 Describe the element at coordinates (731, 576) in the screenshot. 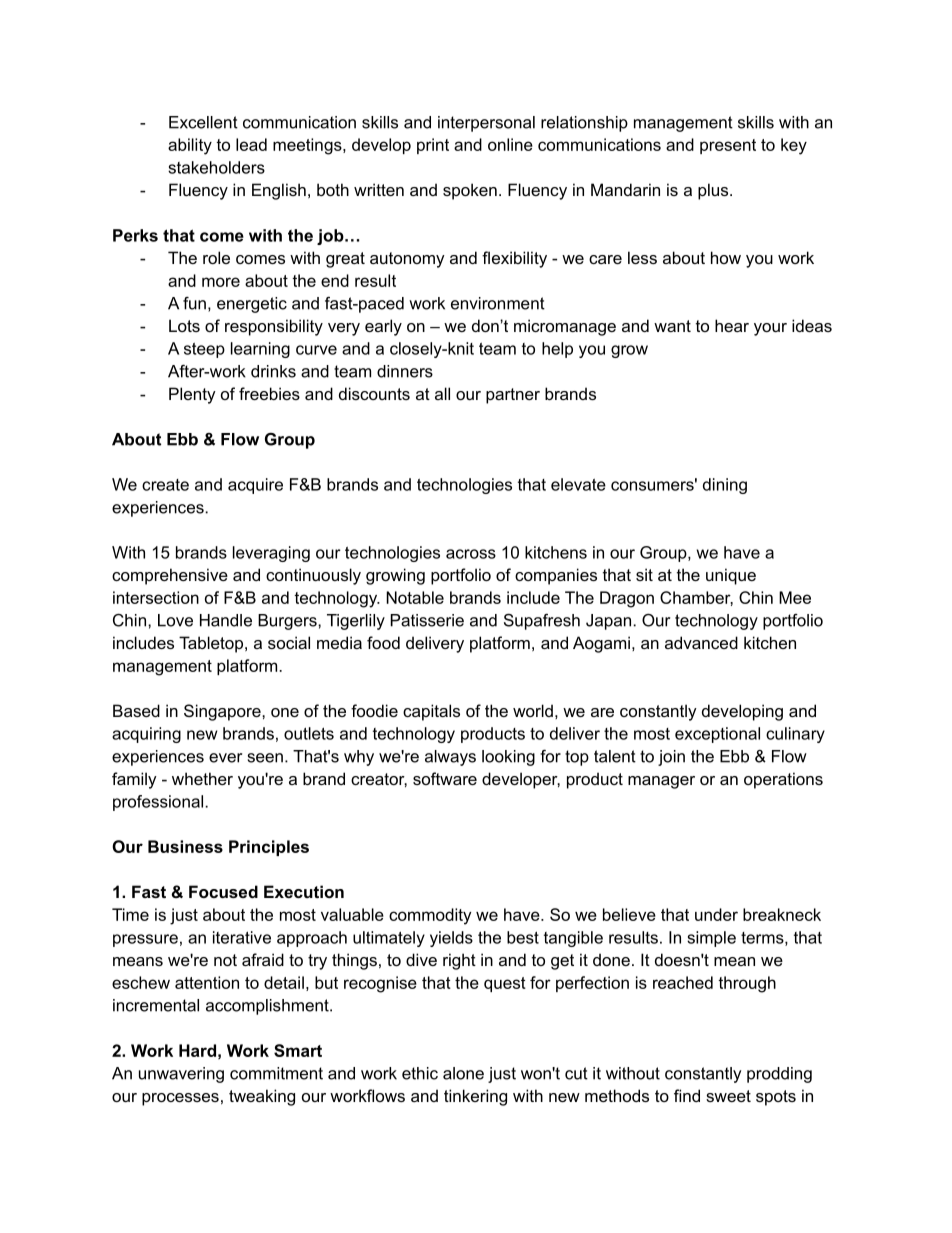

I see `unique` at that location.
